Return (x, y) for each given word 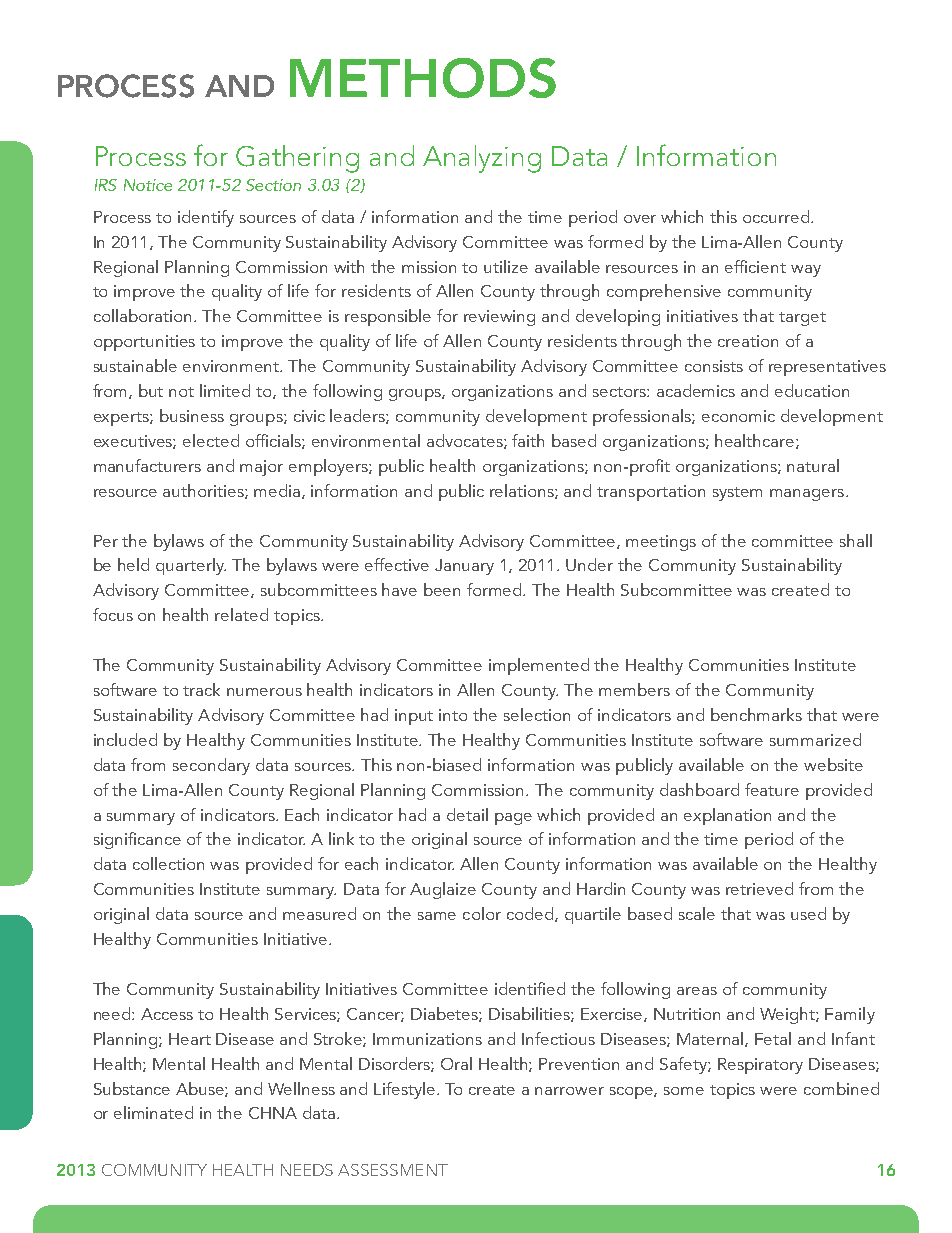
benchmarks (756, 714)
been (442, 589)
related (241, 614)
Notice (148, 185)
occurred (776, 216)
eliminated (153, 1112)
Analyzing (482, 159)
